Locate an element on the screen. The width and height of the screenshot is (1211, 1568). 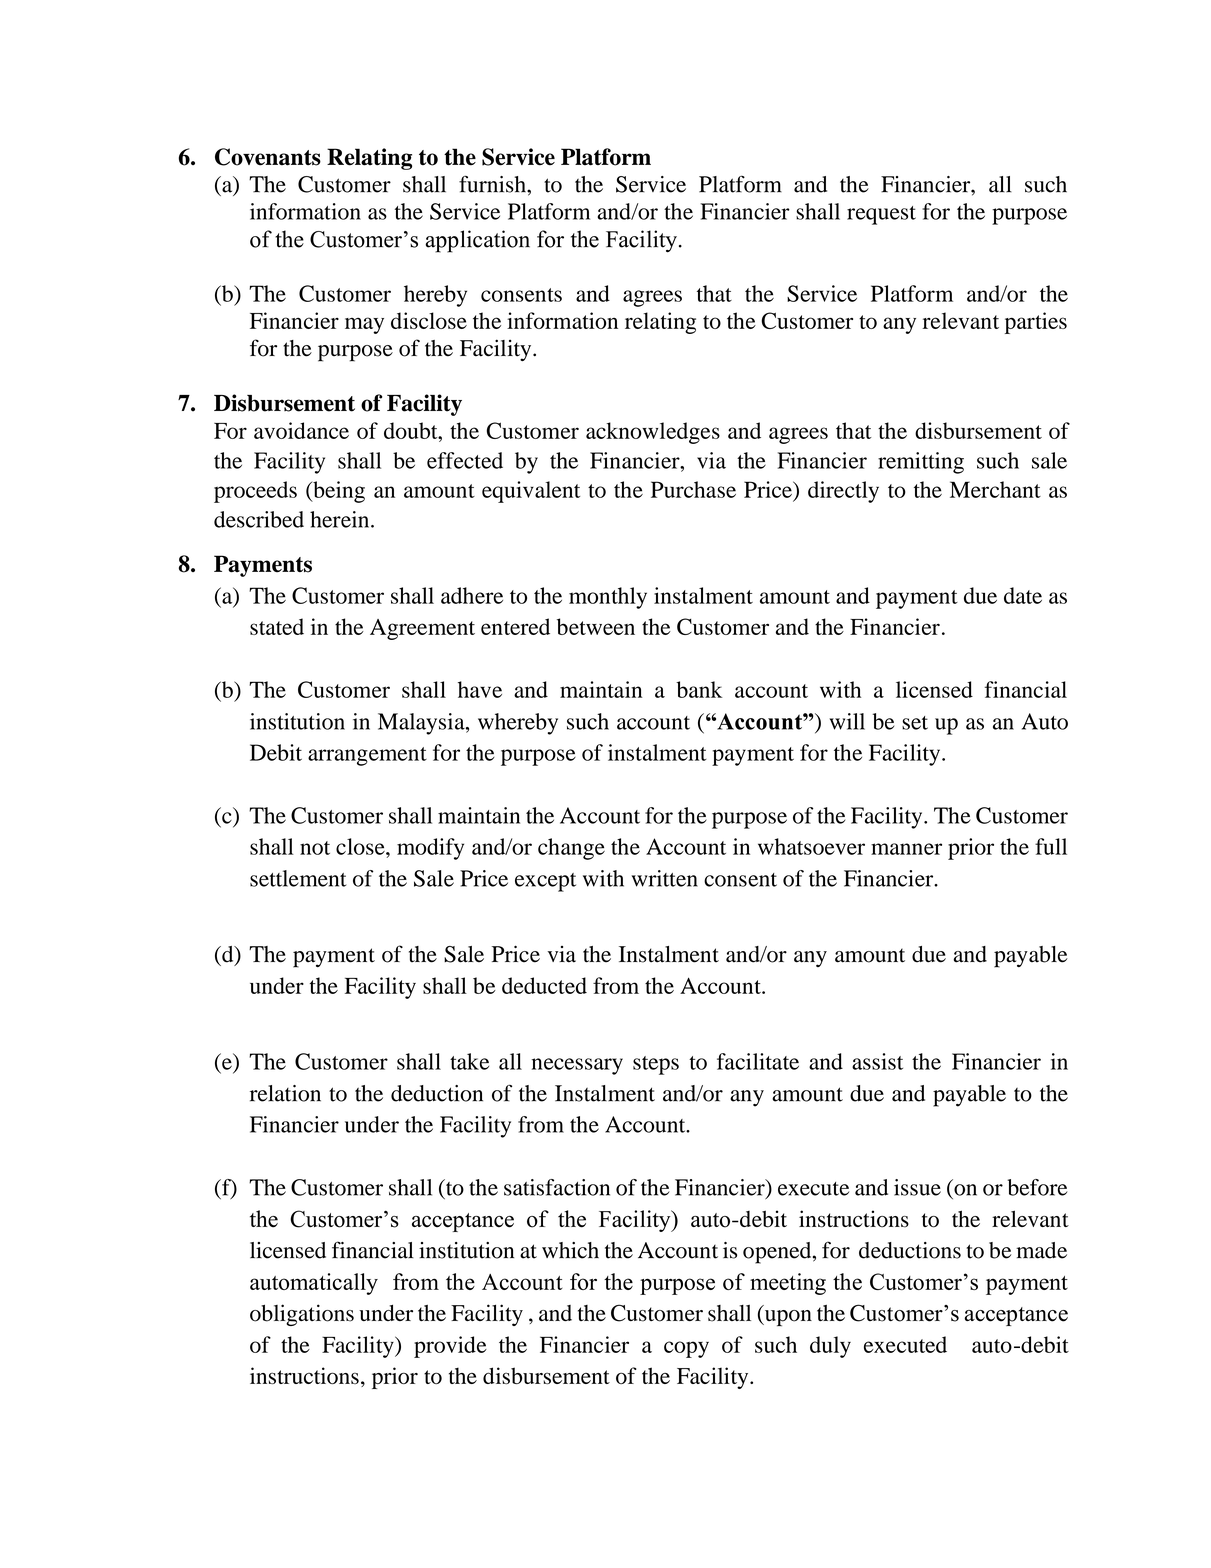
arrangement is located at coordinates (367, 756).
